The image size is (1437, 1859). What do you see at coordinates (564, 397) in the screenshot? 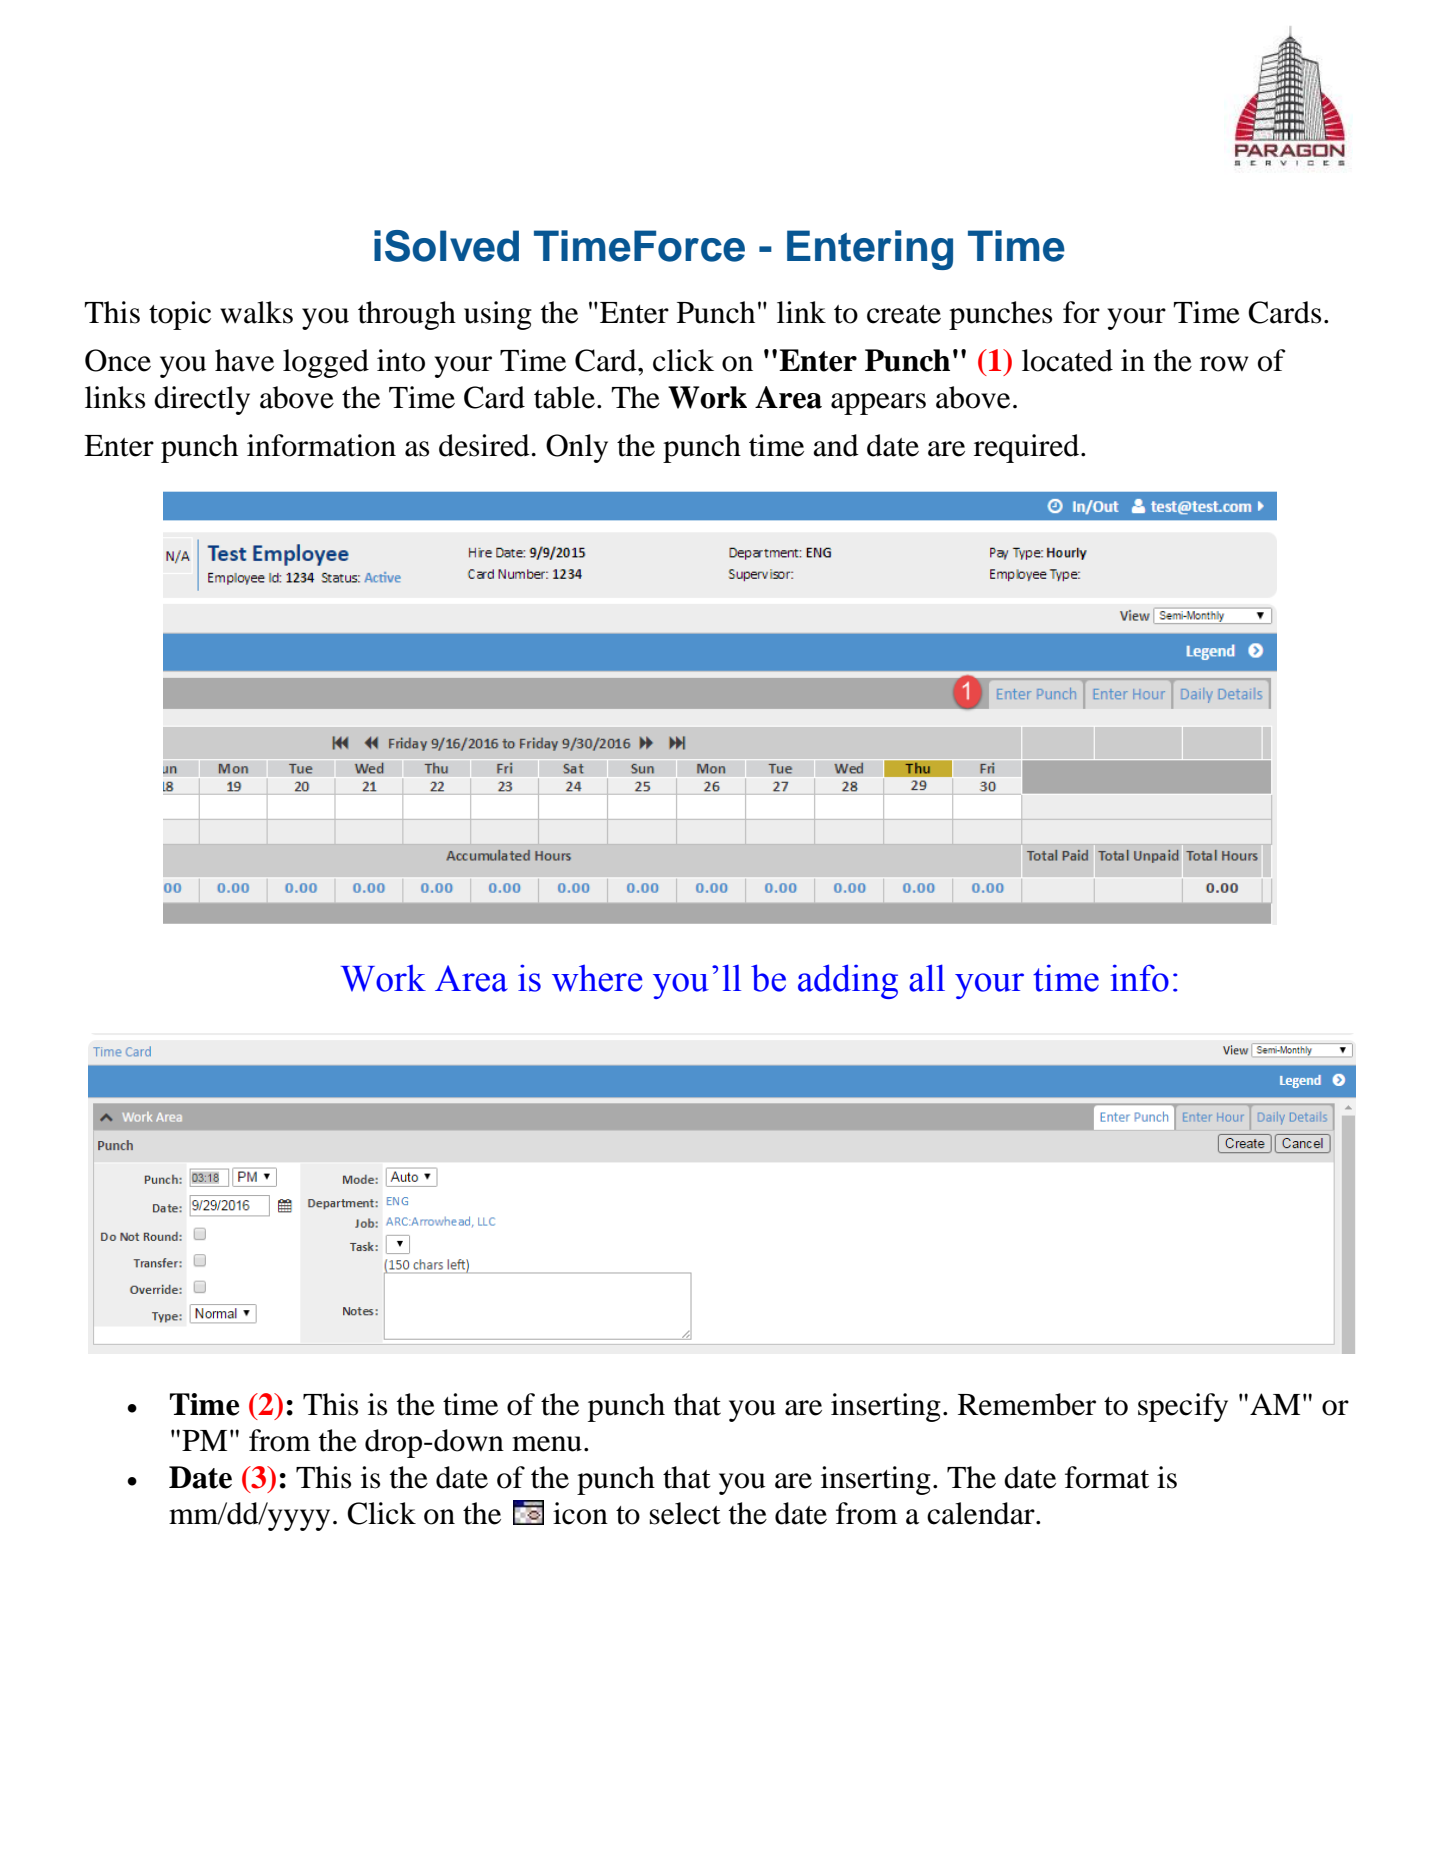
I see `table` at bounding box center [564, 397].
